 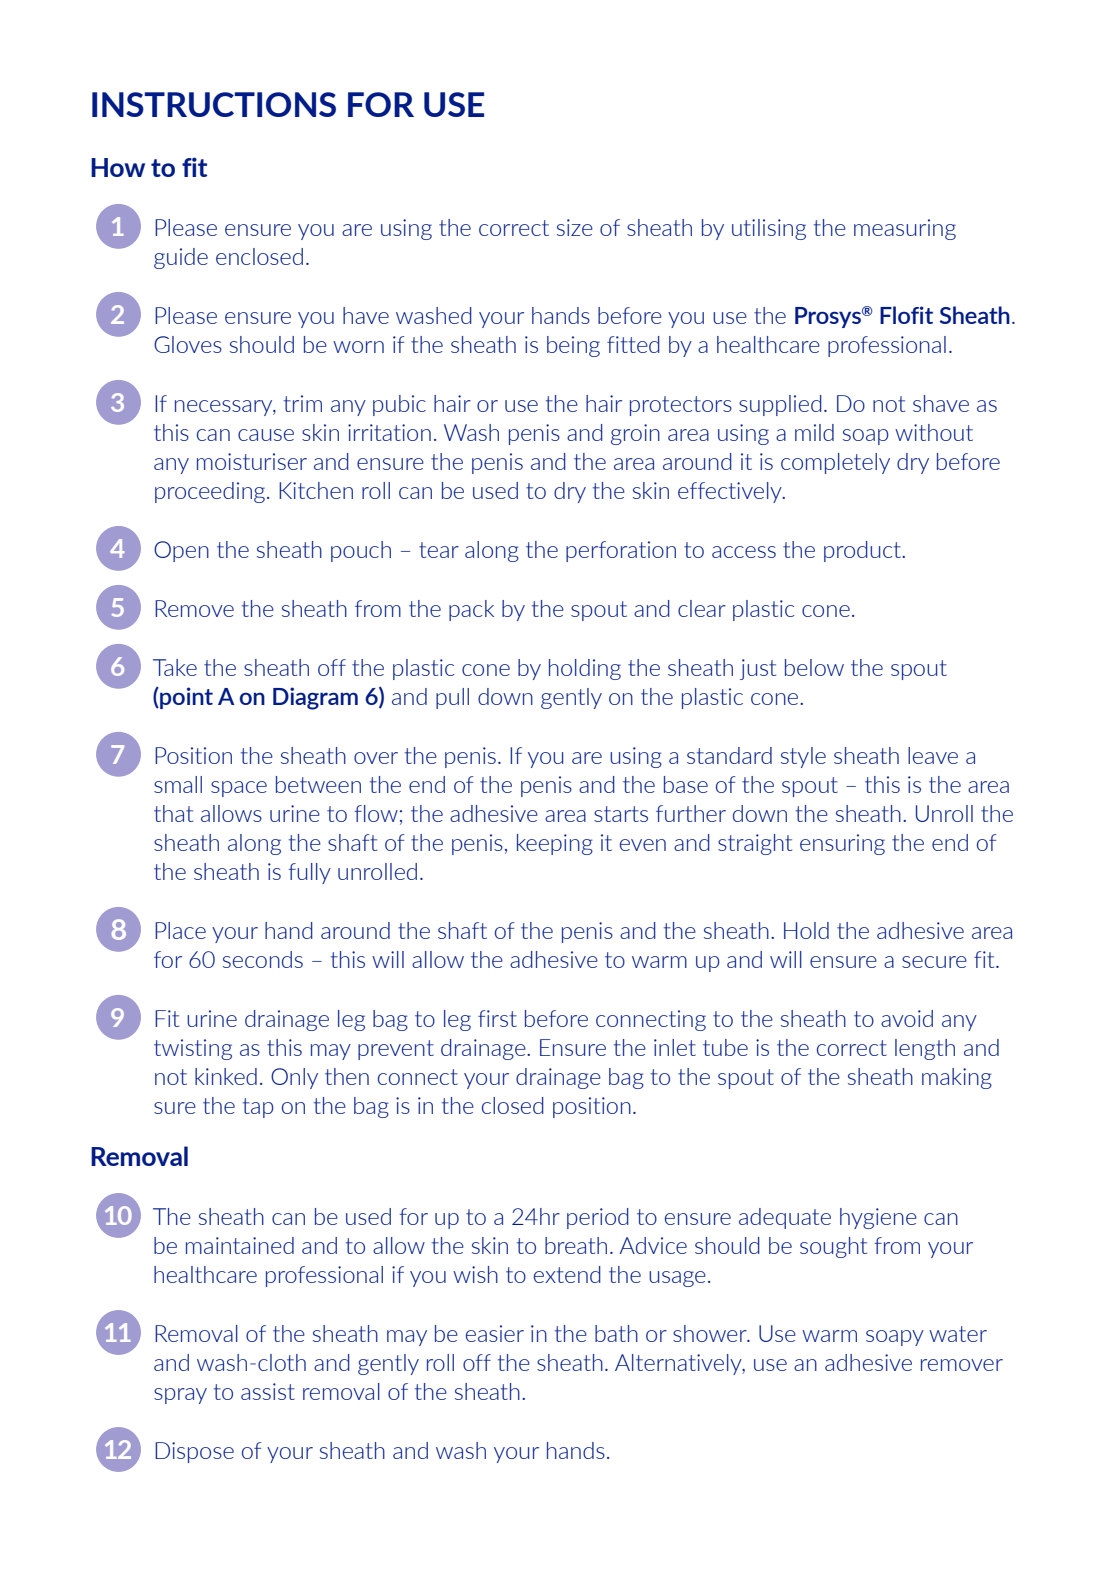 I want to click on assist, so click(x=268, y=1391).
